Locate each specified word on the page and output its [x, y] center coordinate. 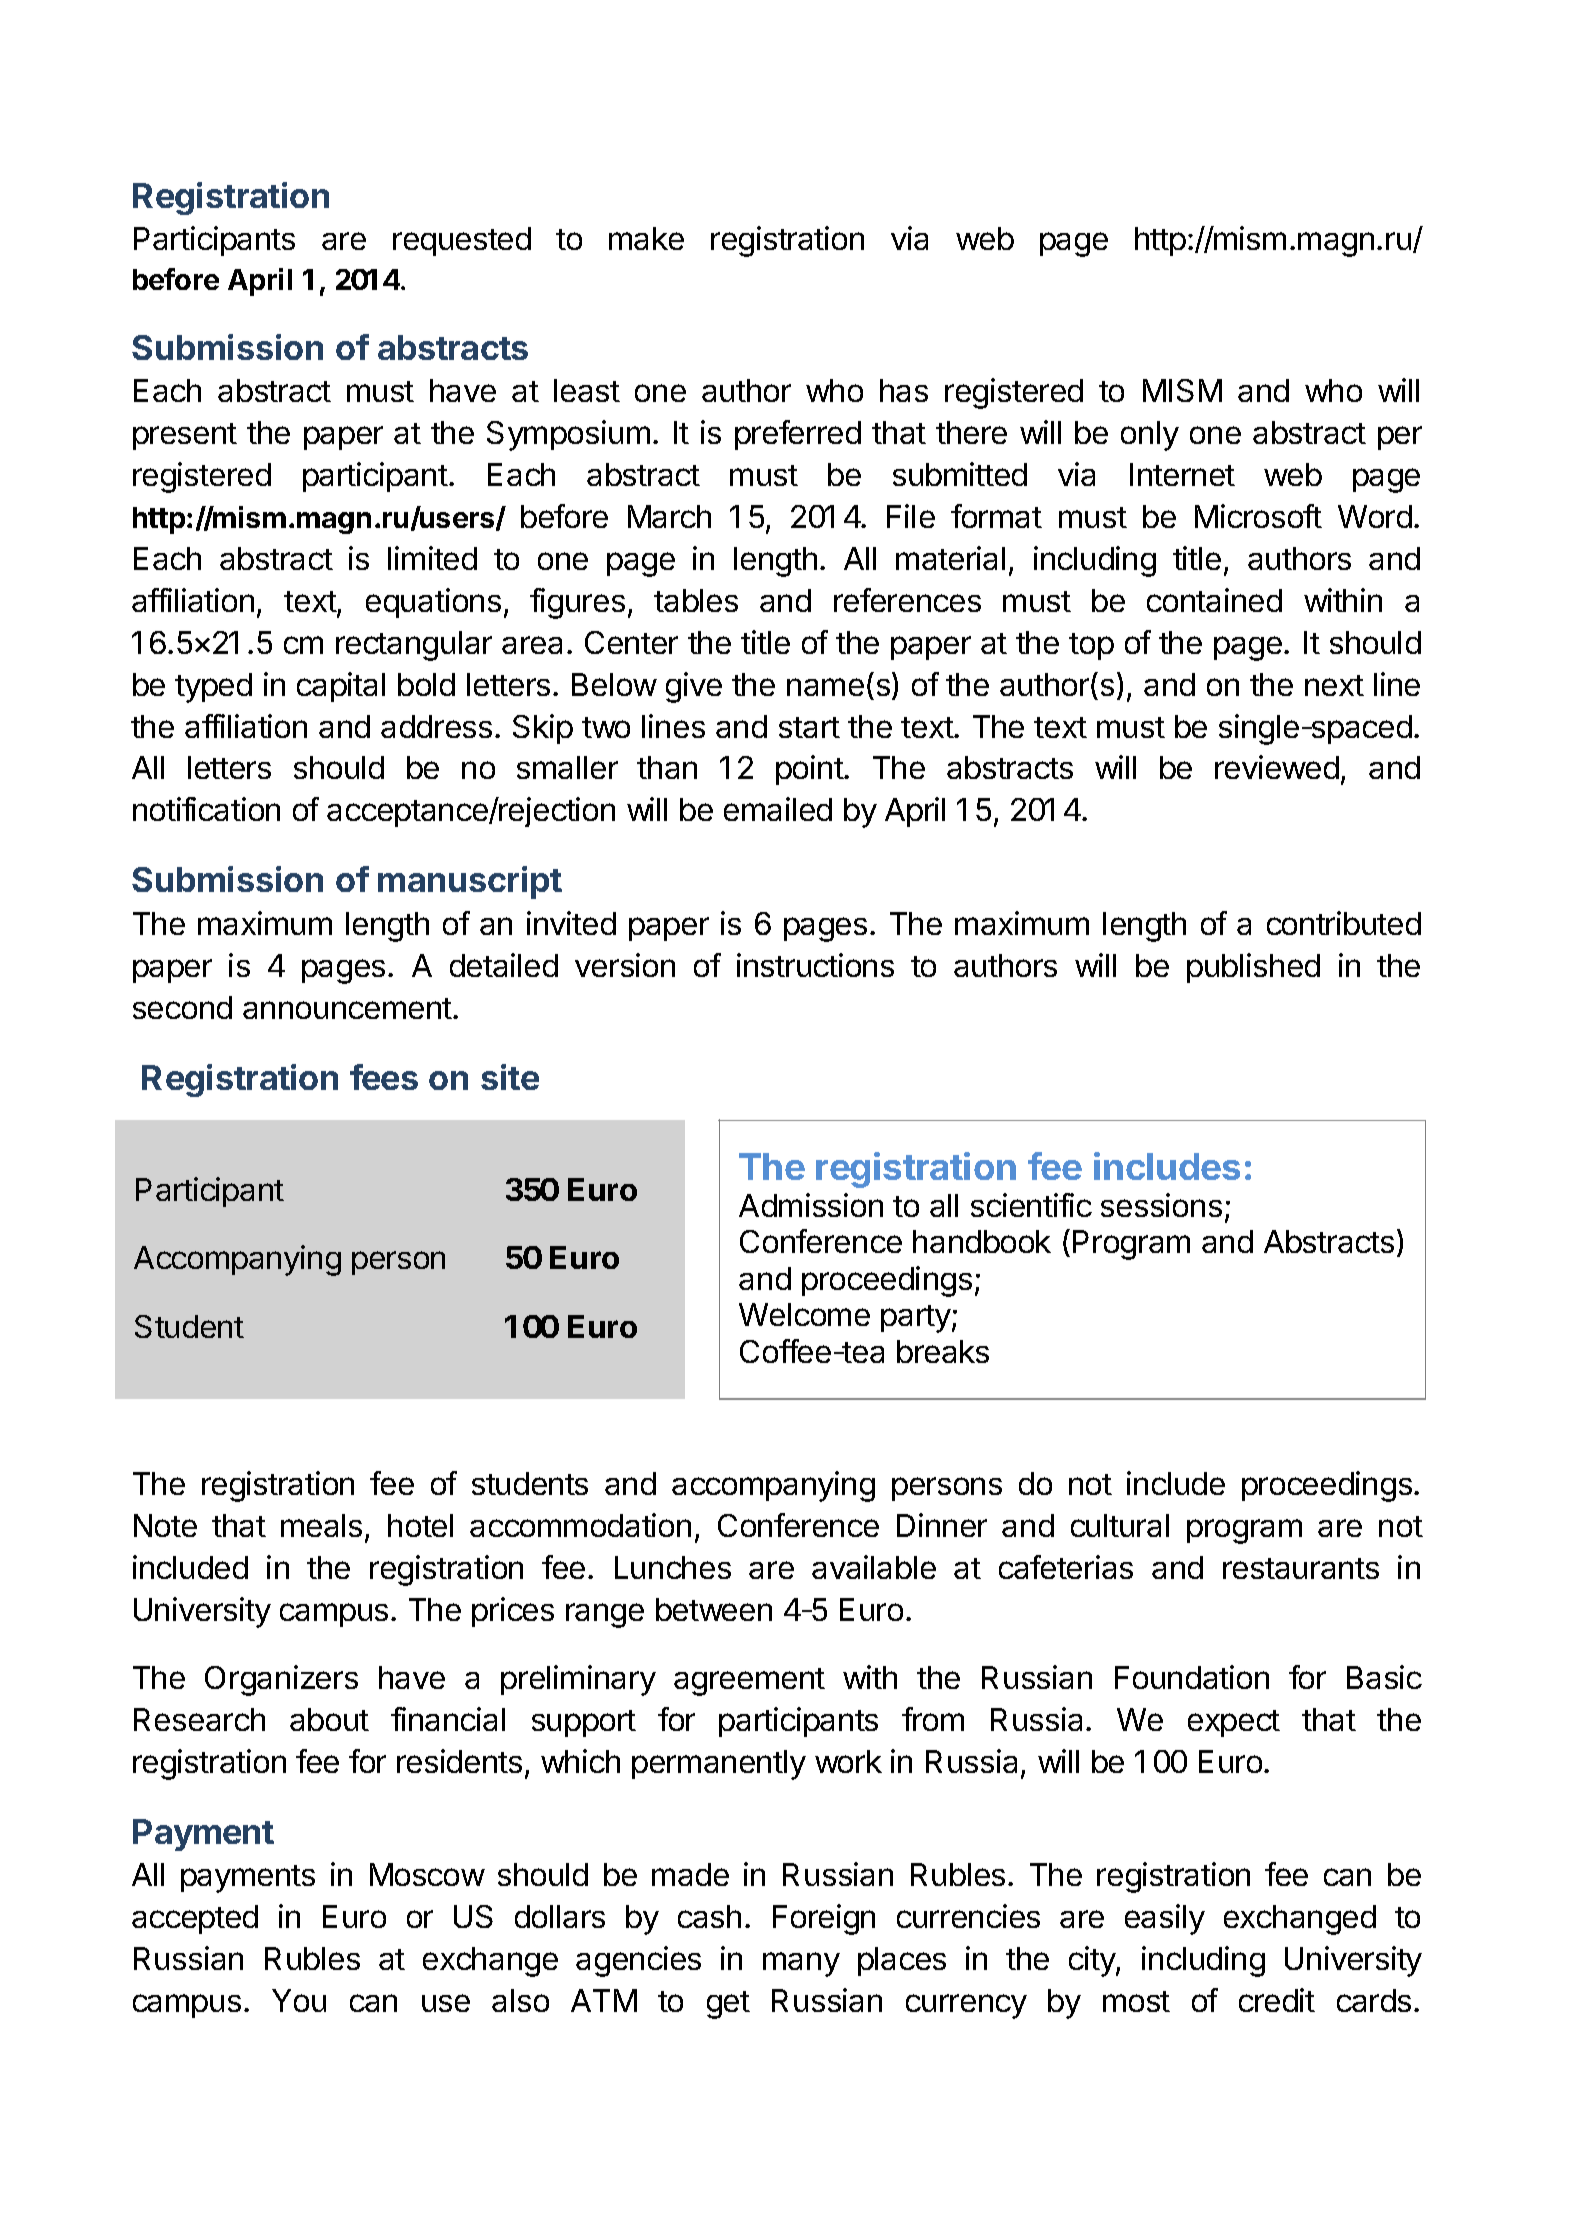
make [646, 238]
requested [462, 241]
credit [1277, 2000]
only [1150, 436]
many [801, 1964]
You [299, 2000]
